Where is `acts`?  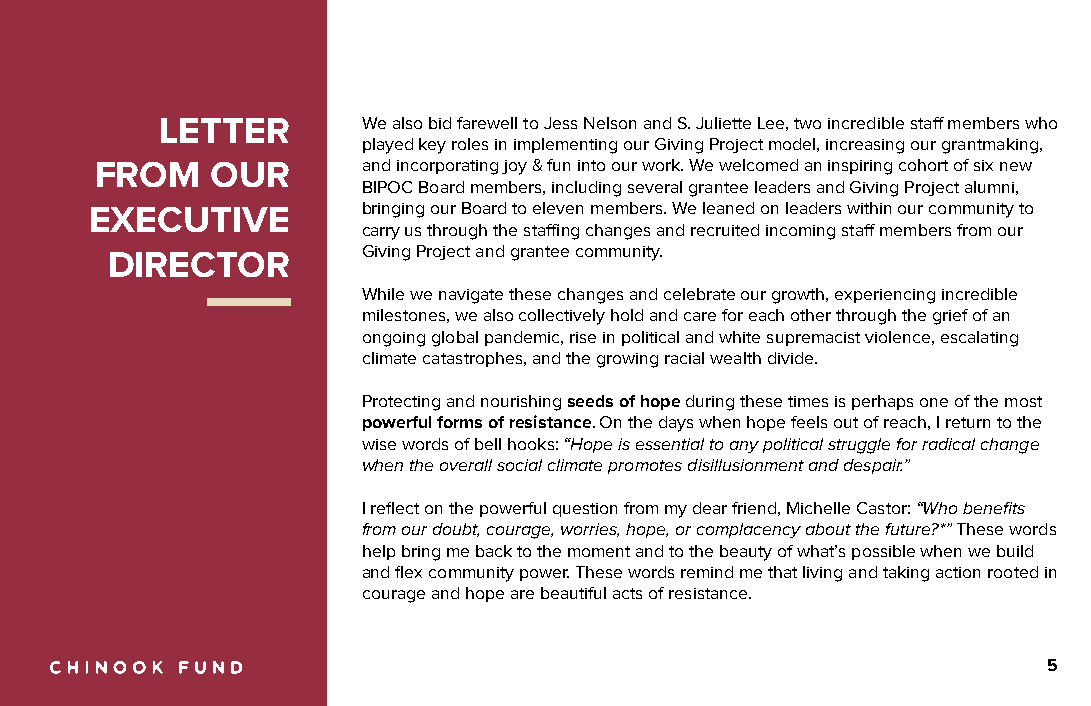 acts is located at coordinates (627, 593).
